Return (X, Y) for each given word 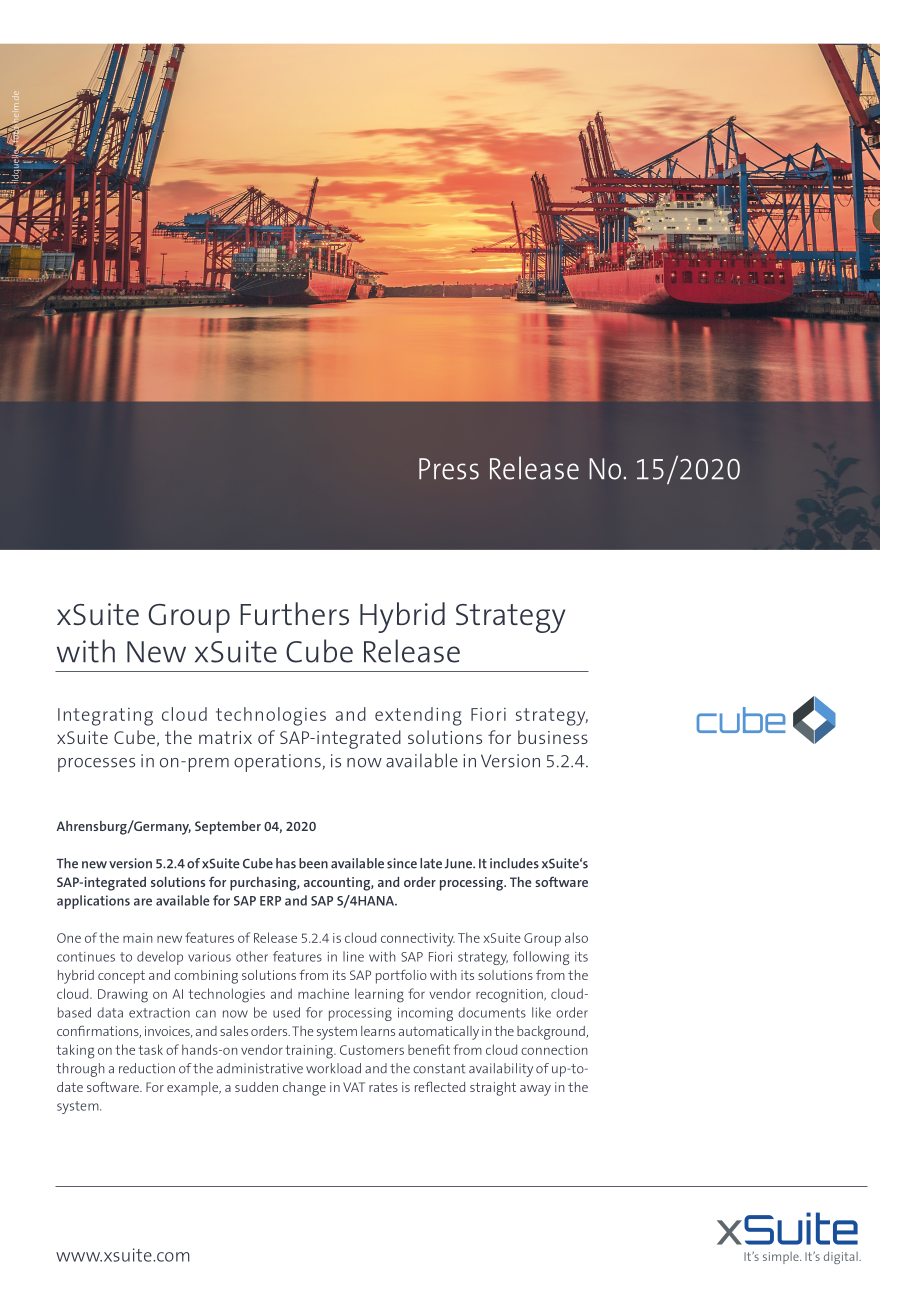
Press (449, 469)
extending (418, 716)
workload (333, 1068)
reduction (147, 1068)
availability (501, 1070)
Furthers (294, 613)
